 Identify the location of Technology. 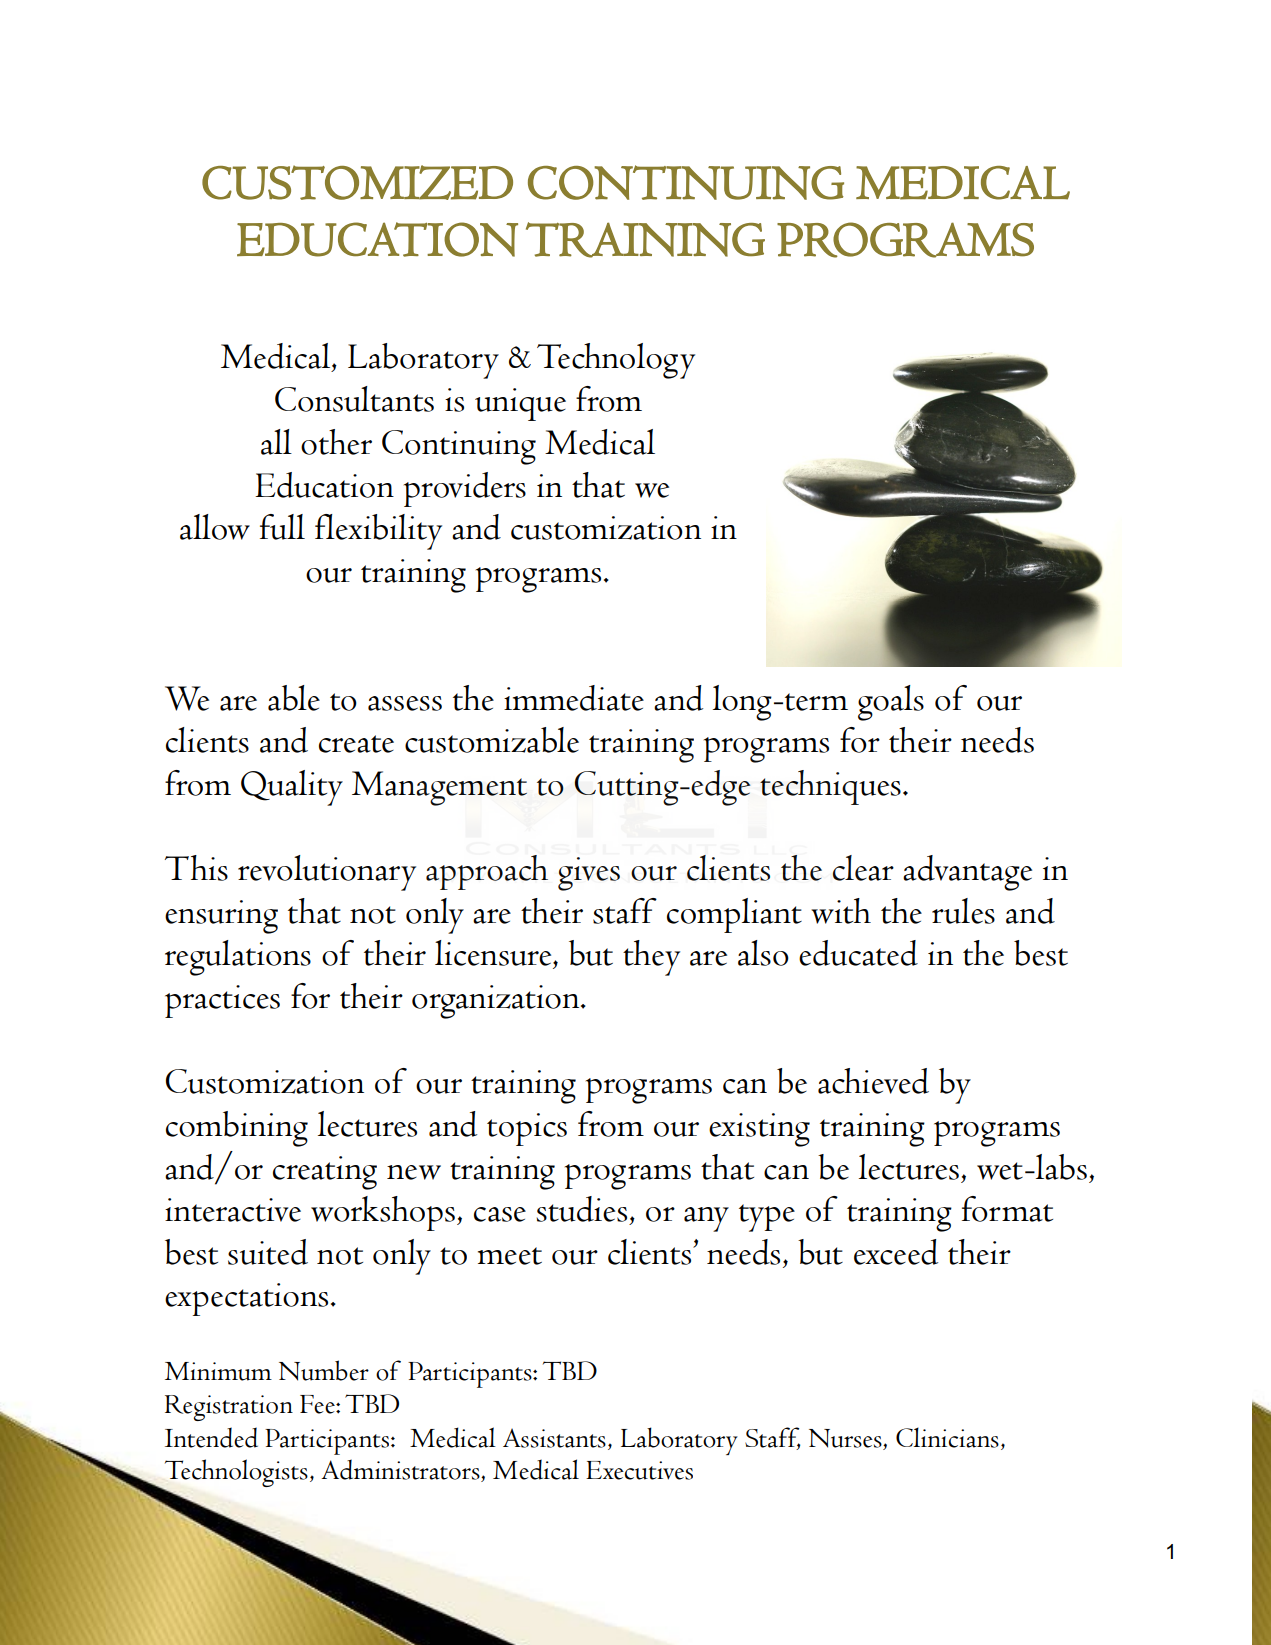
(616, 361).
